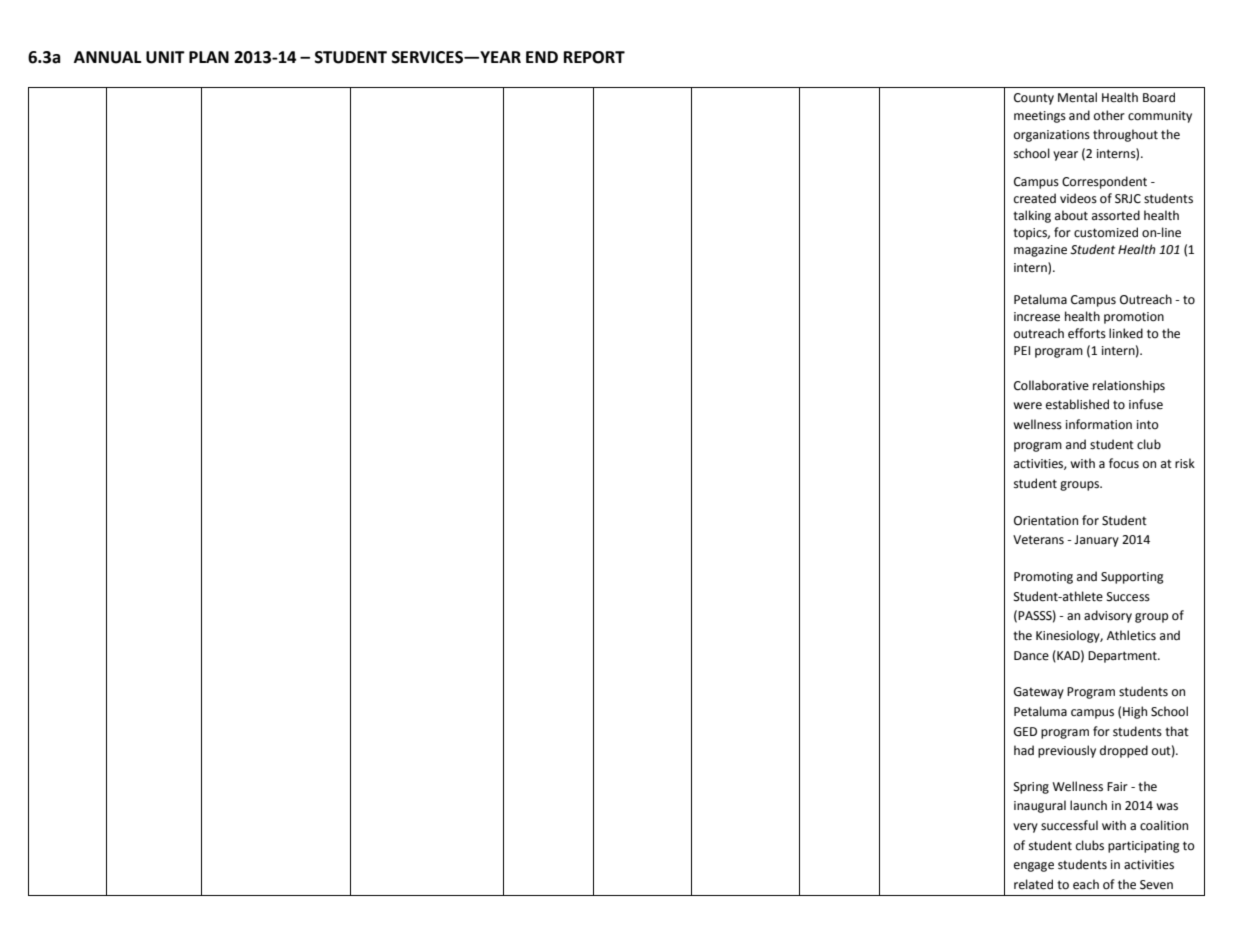 This document has height=952, width=1233. What do you see at coordinates (1031, 656) in the document?
I see `Dance` at bounding box center [1031, 656].
